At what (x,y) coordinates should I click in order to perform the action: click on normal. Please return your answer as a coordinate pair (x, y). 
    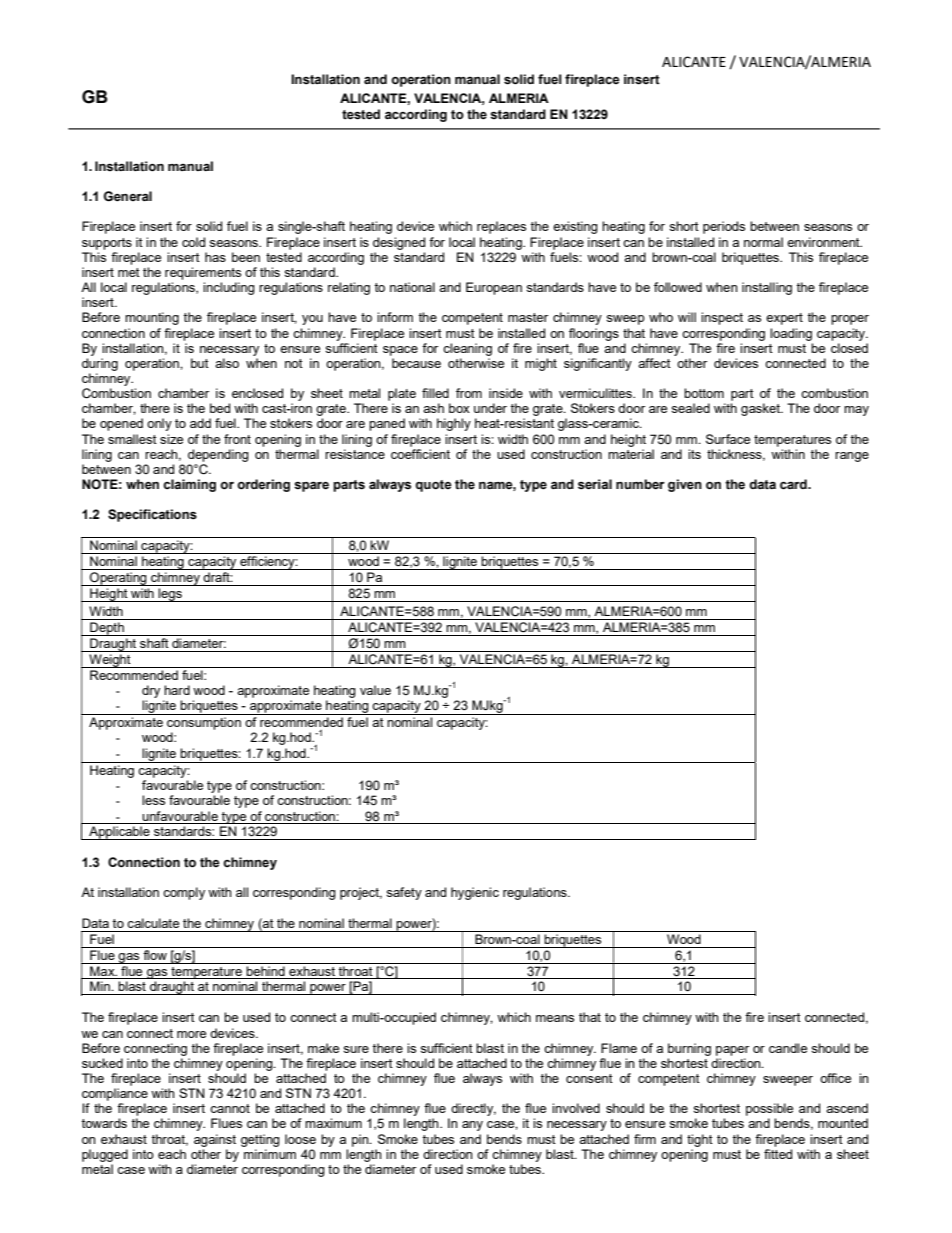
    Looking at the image, I should click on (763, 242).
